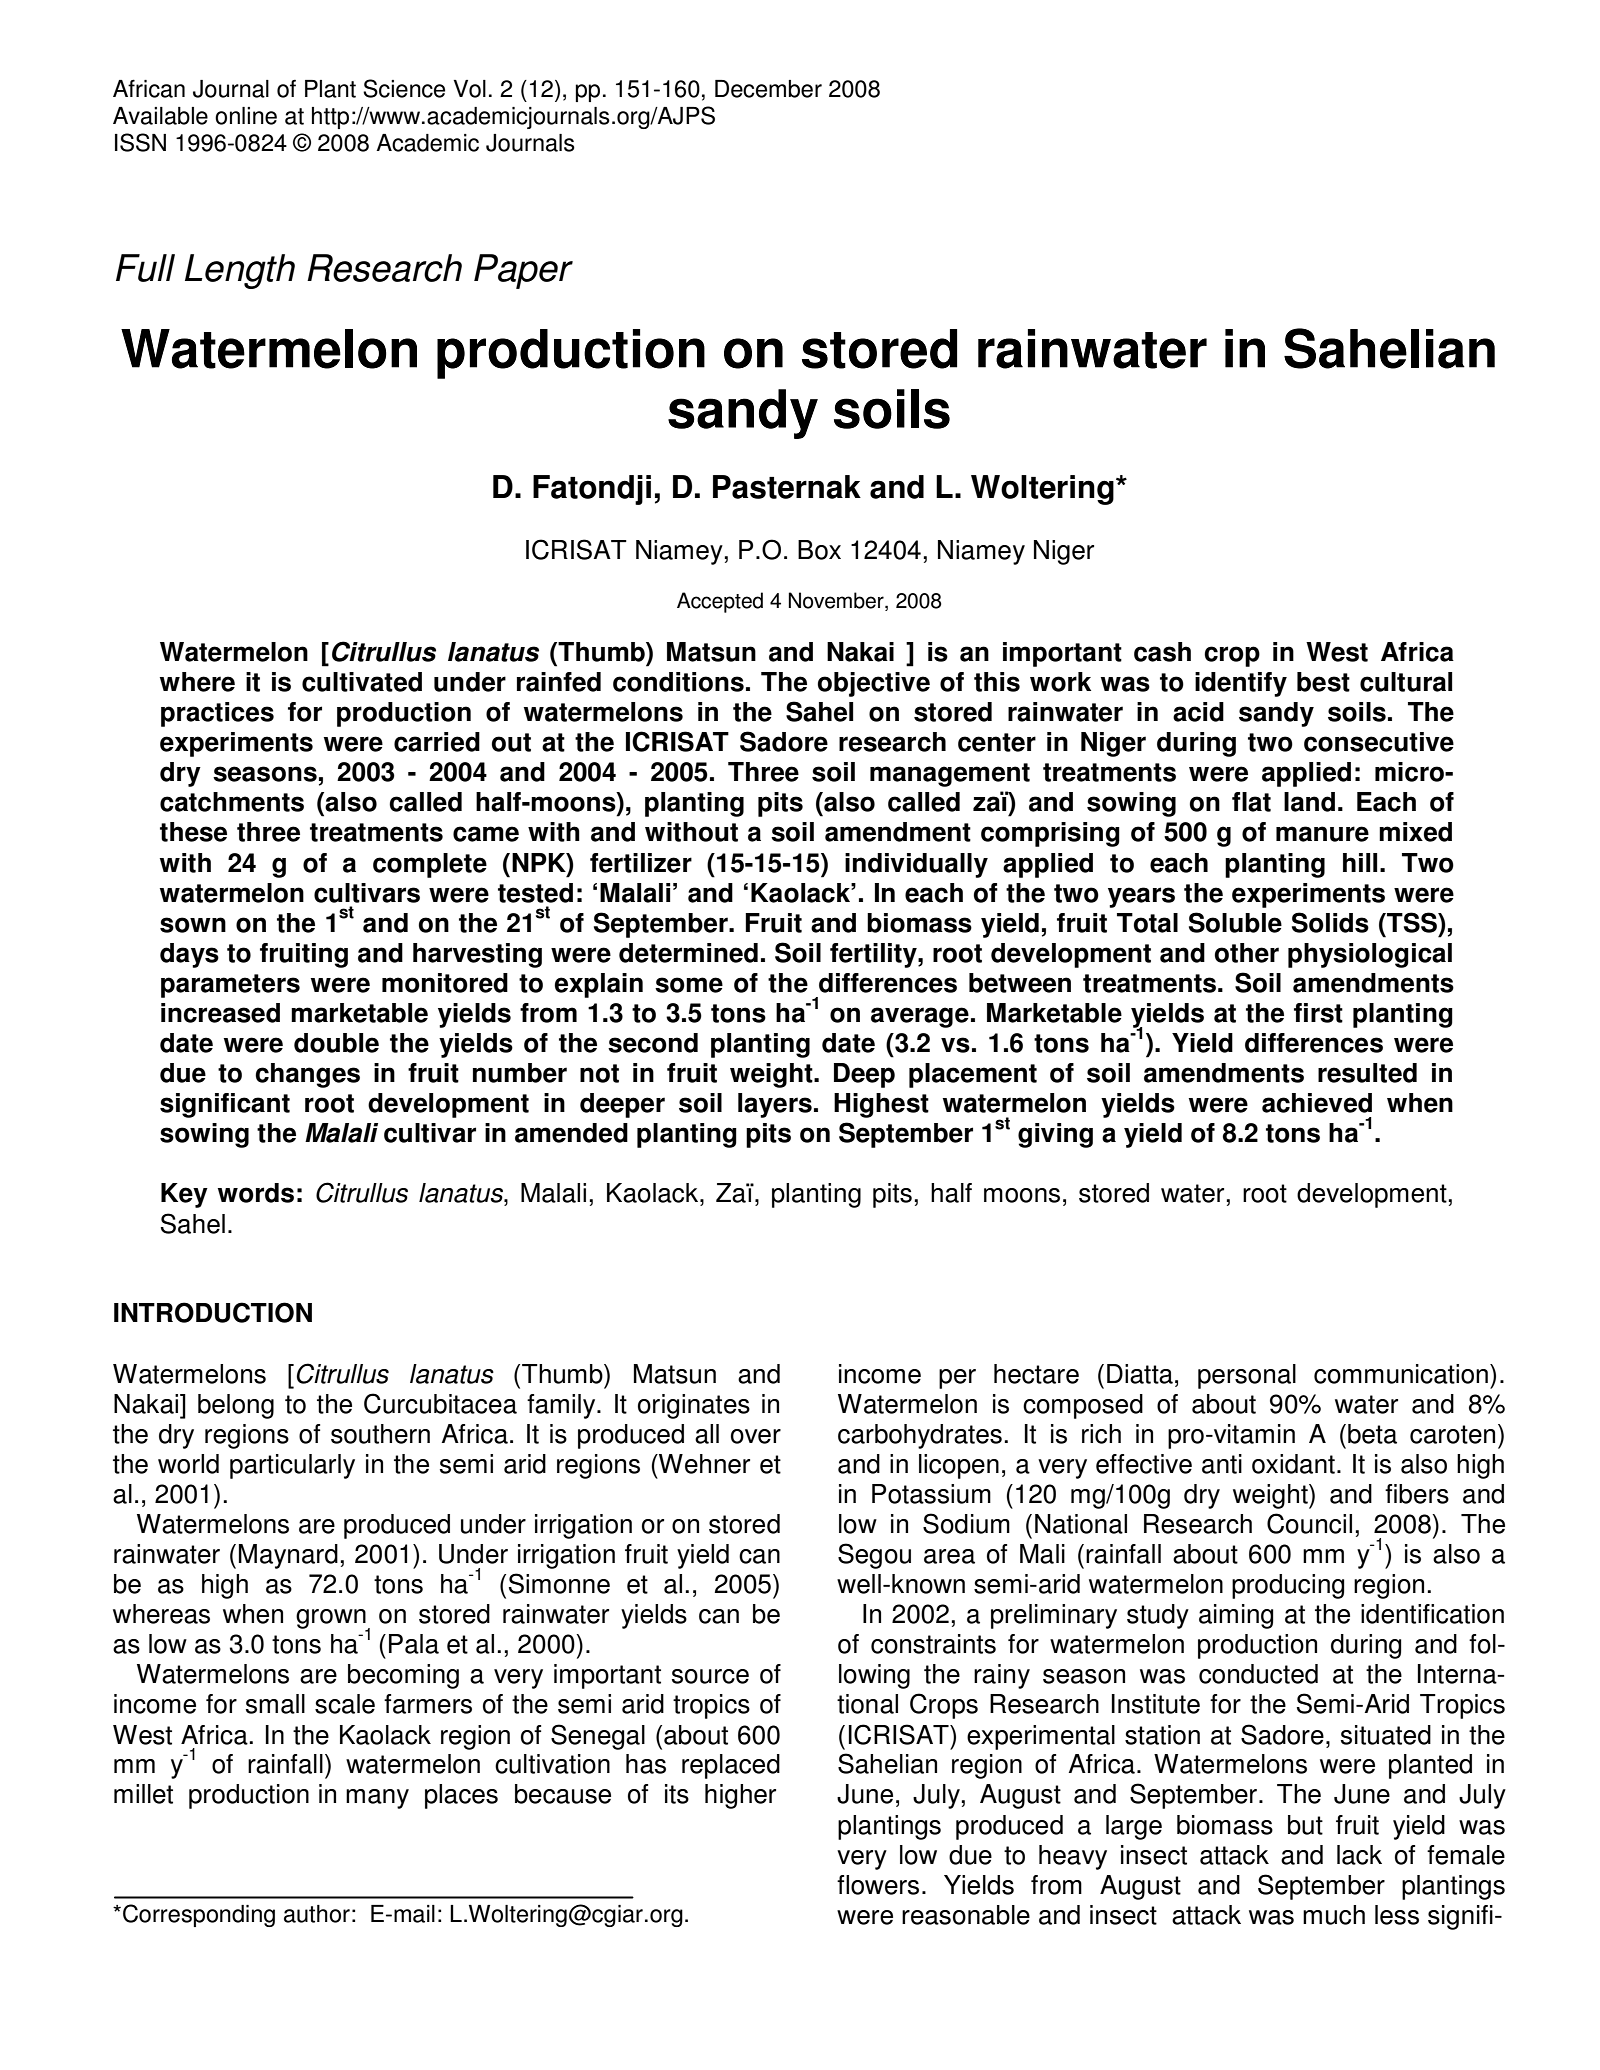 This document has height=2070, width=1600. What do you see at coordinates (874, 684) in the document?
I see `objective` at bounding box center [874, 684].
